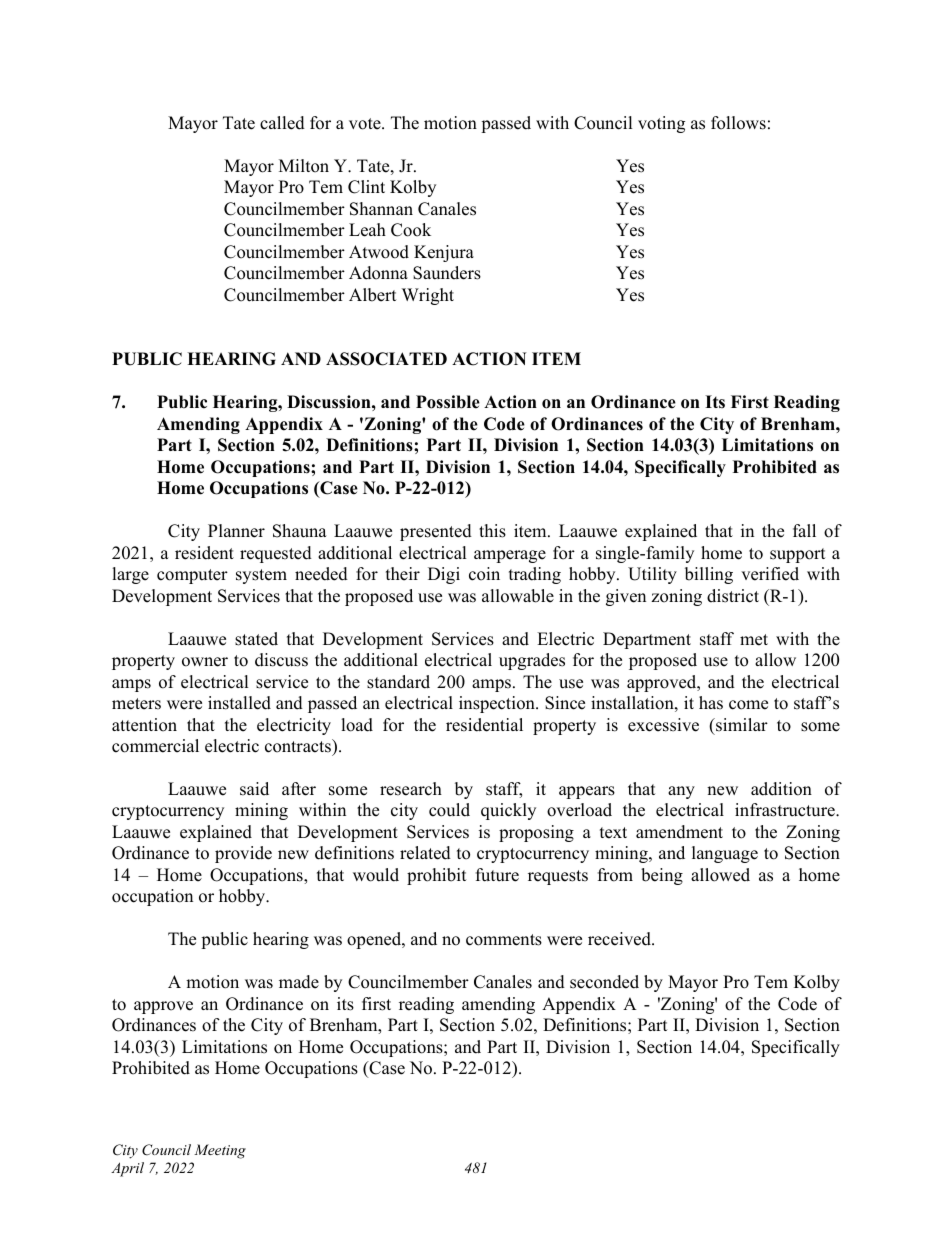 The height and width of the screenshot is (1233, 952). What do you see at coordinates (620, 939) in the screenshot?
I see `received` at bounding box center [620, 939].
